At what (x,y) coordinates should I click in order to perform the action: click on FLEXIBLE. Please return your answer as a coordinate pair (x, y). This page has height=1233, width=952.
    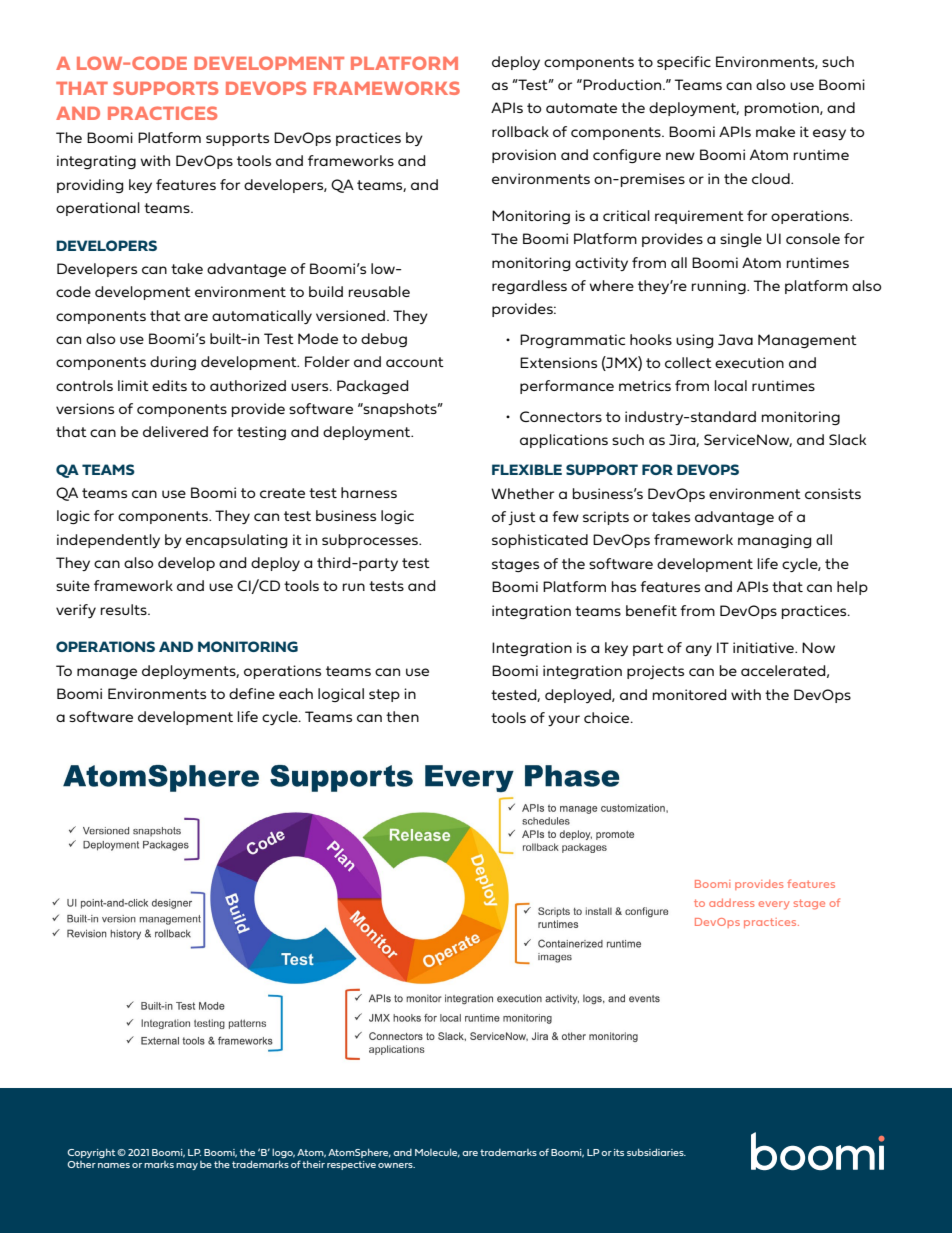
    Looking at the image, I should click on (527, 469).
